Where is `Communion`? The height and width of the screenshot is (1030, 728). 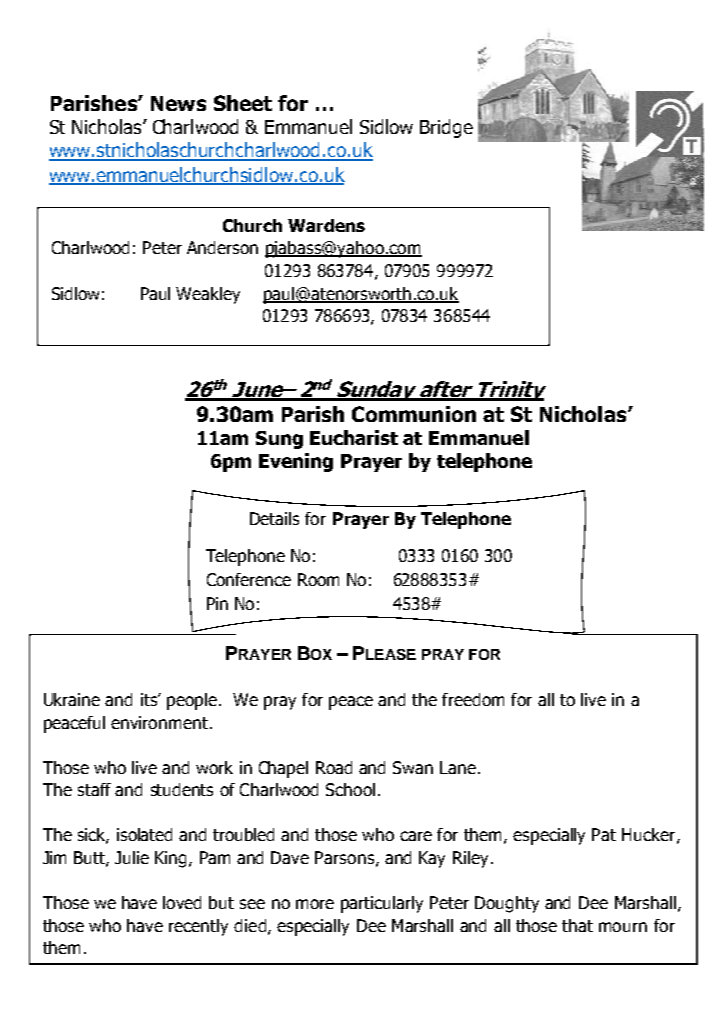
Communion is located at coordinates (414, 414).
